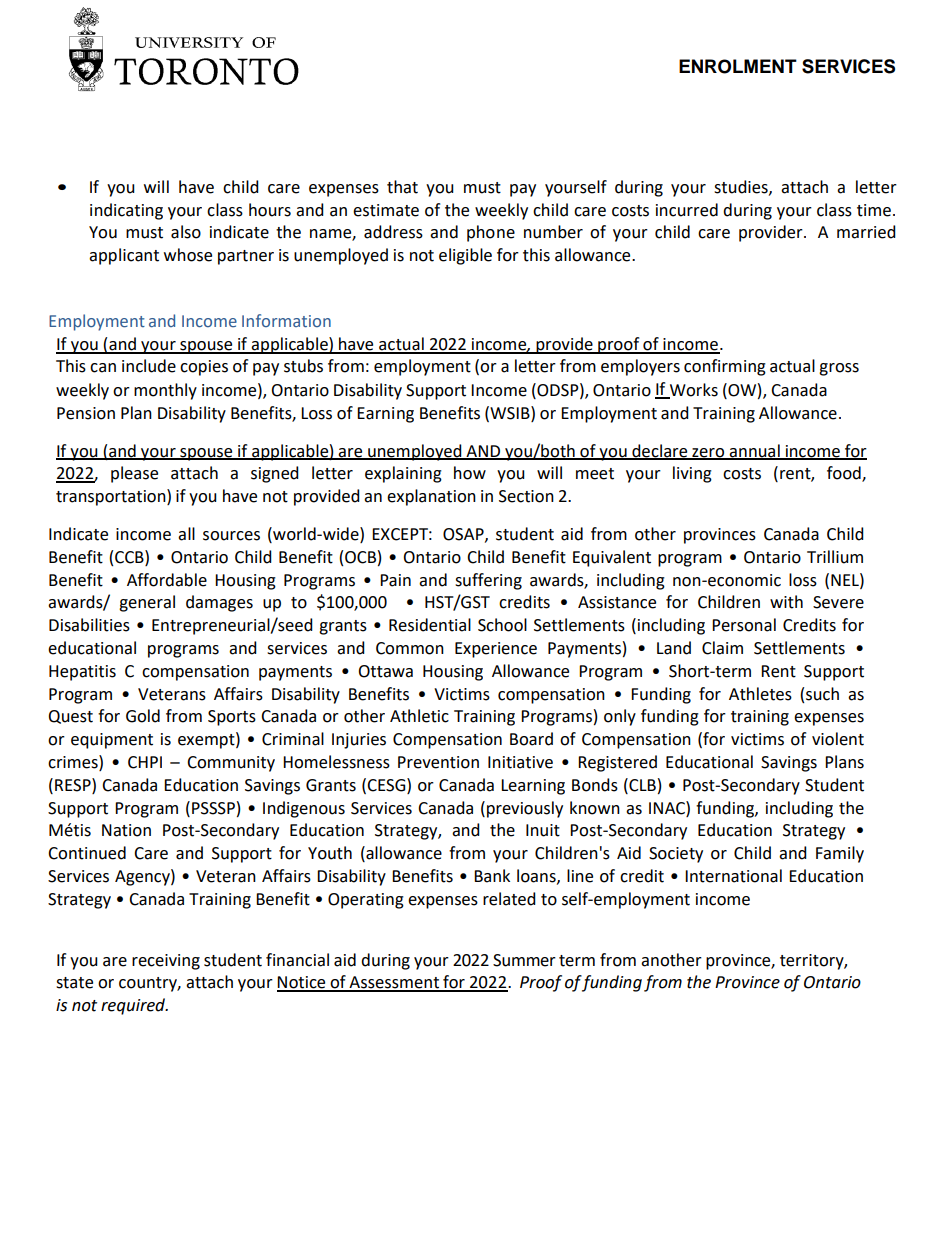  What do you see at coordinates (835, 557) in the screenshot?
I see `Trillium` at bounding box center [835, 557].
